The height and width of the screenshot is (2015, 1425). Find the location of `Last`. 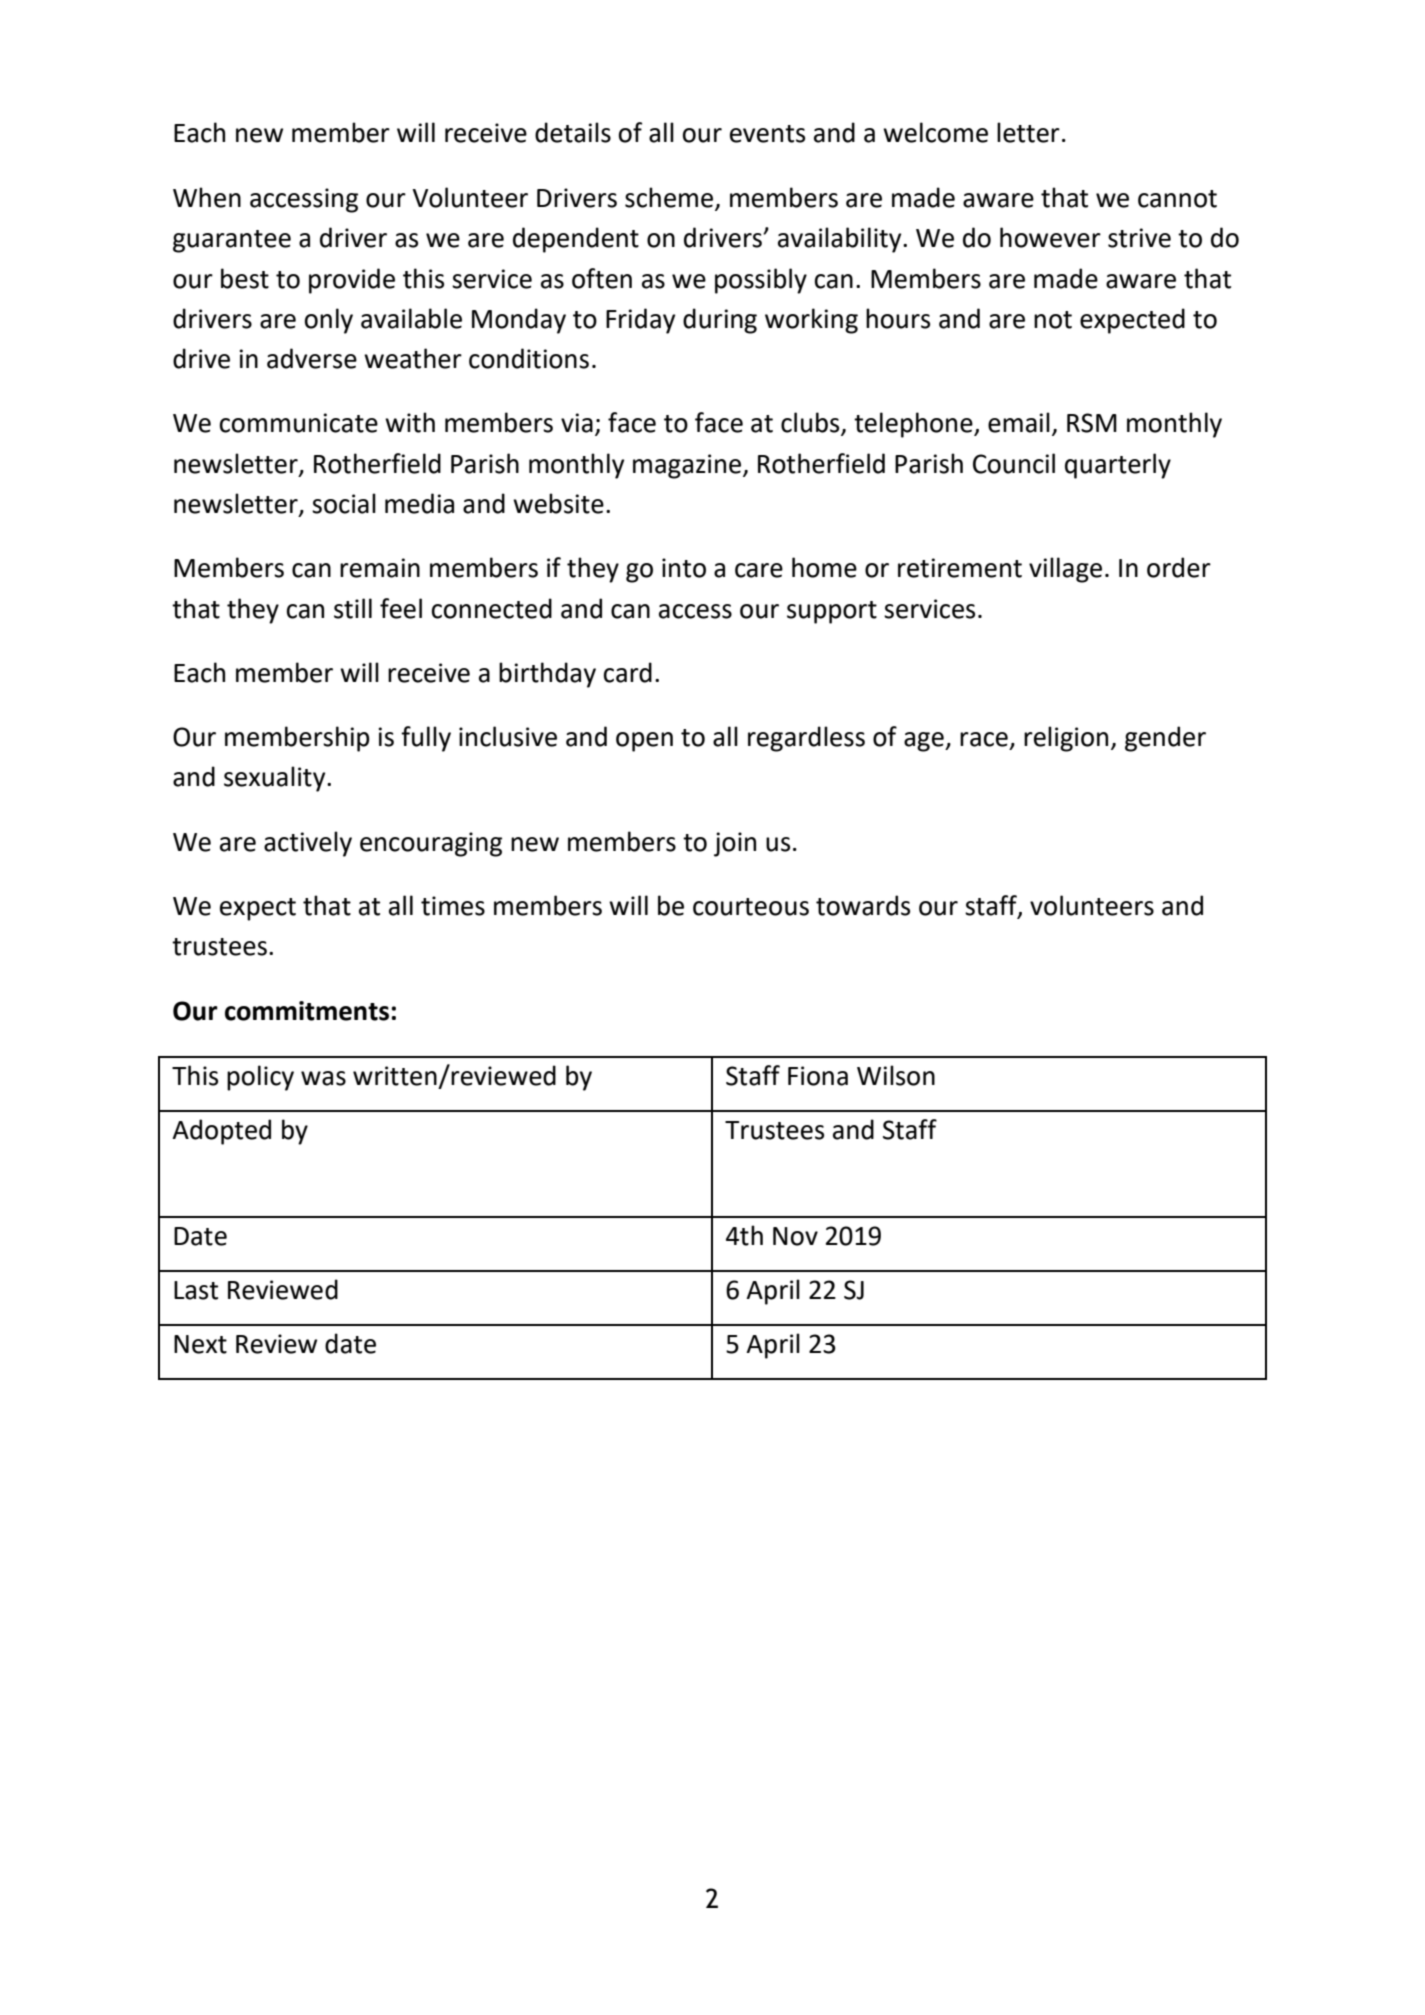

Last is located at coordinates (196, 1290).
